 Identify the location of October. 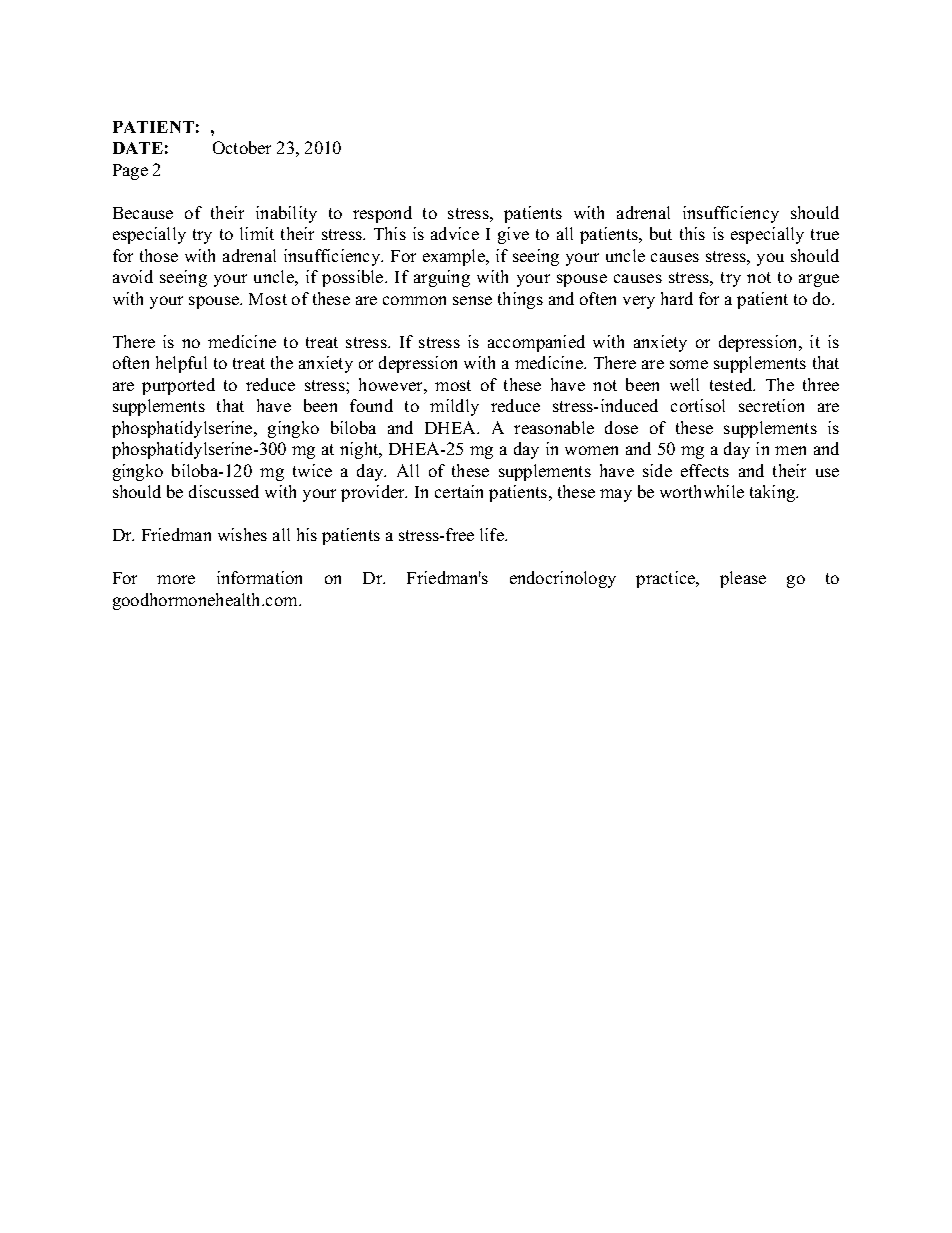
(242, 147).
